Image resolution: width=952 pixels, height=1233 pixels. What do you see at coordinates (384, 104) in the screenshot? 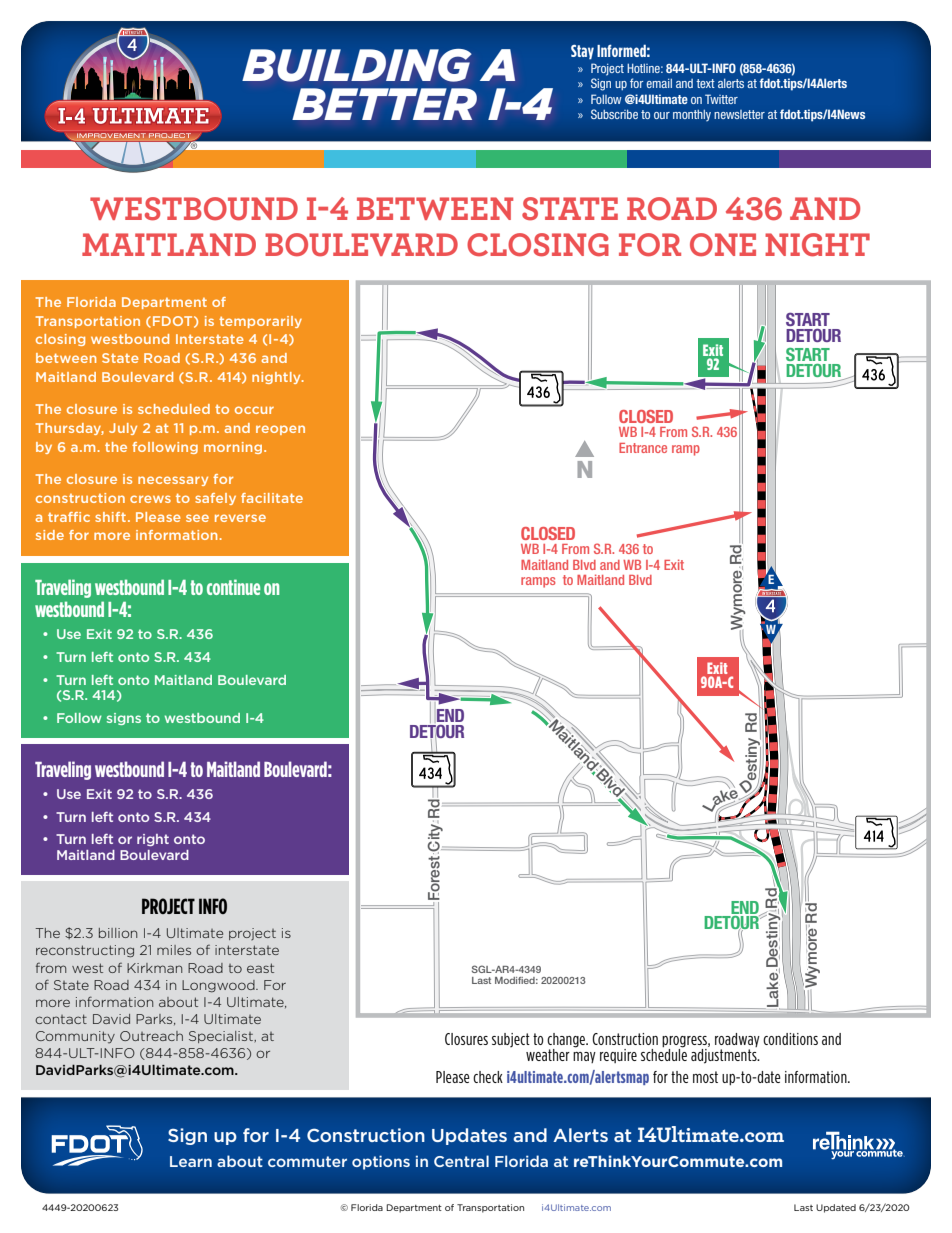
I see `BETTER` at bounding box center [384, 104].
